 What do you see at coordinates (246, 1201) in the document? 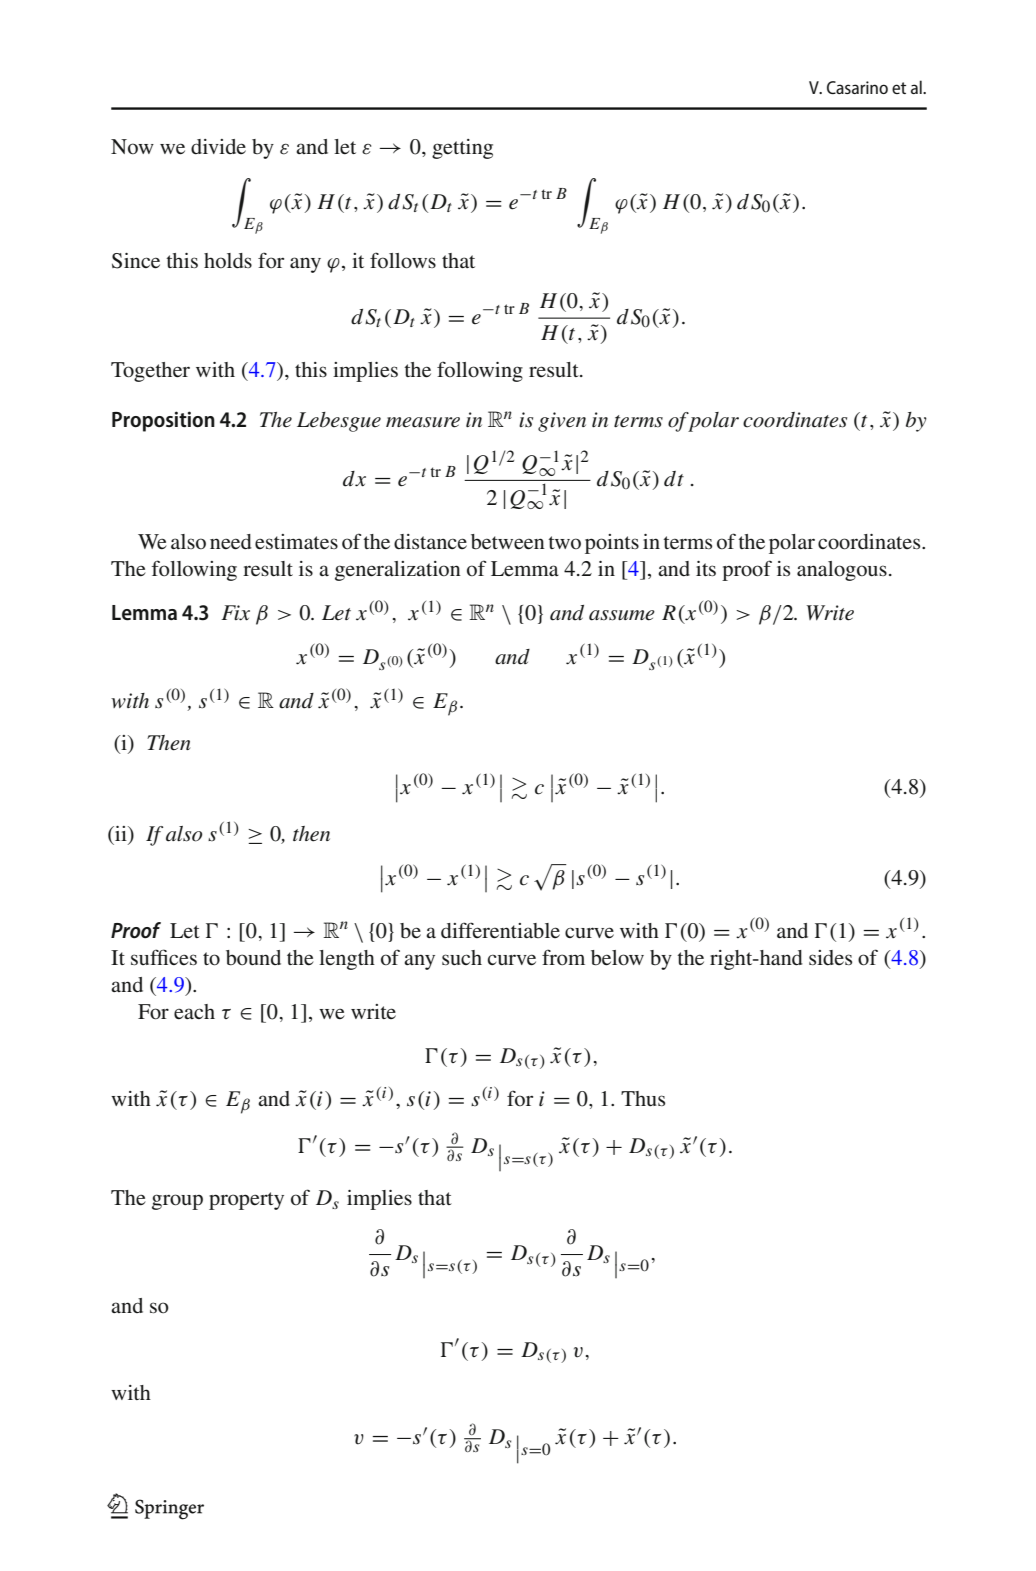
I see `property` at bounding box center [246, 1201].
